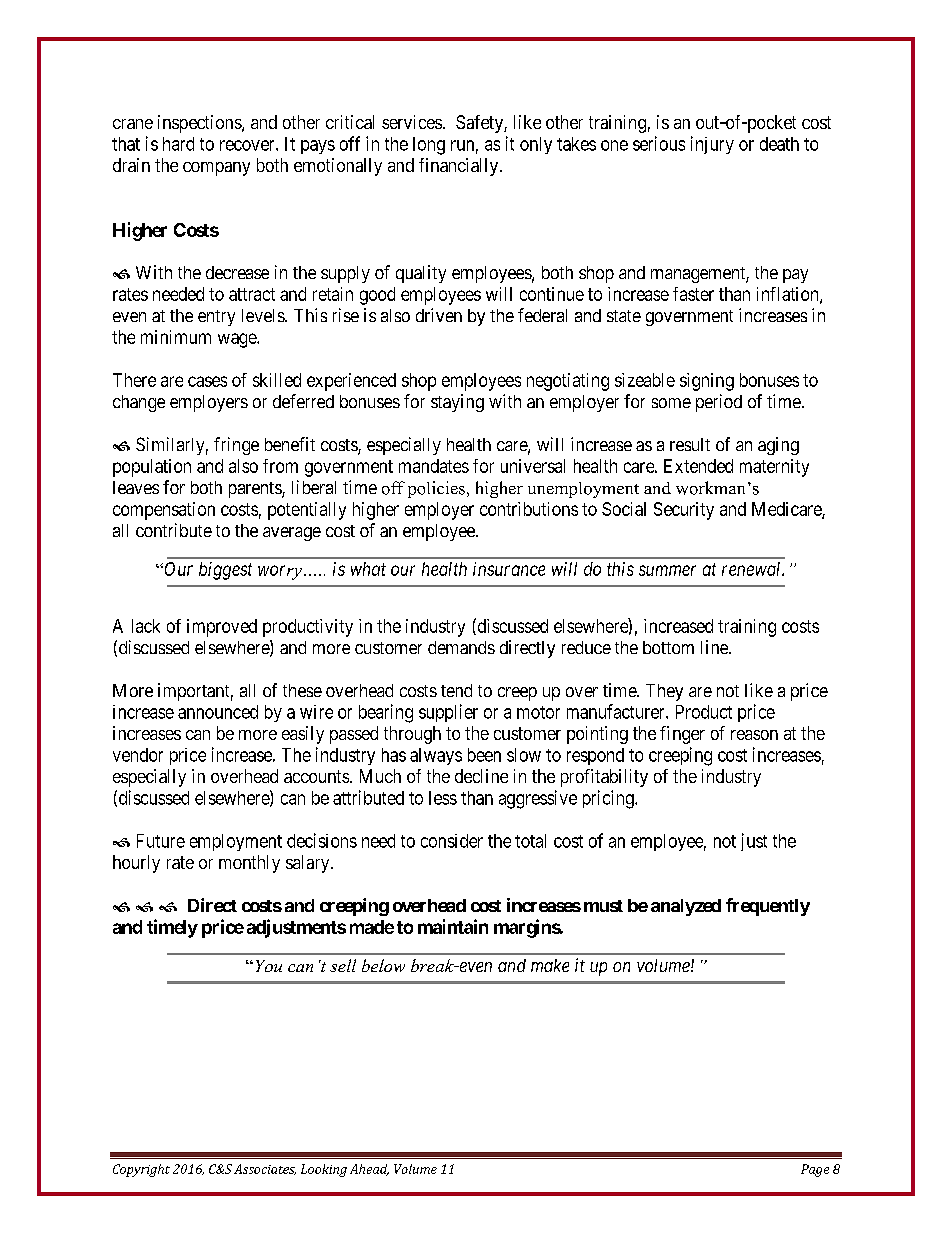 The image size is (952, 1233). Describe the element at coordinates (249, 864) in the screenshot. I see `monthly` at that location.
